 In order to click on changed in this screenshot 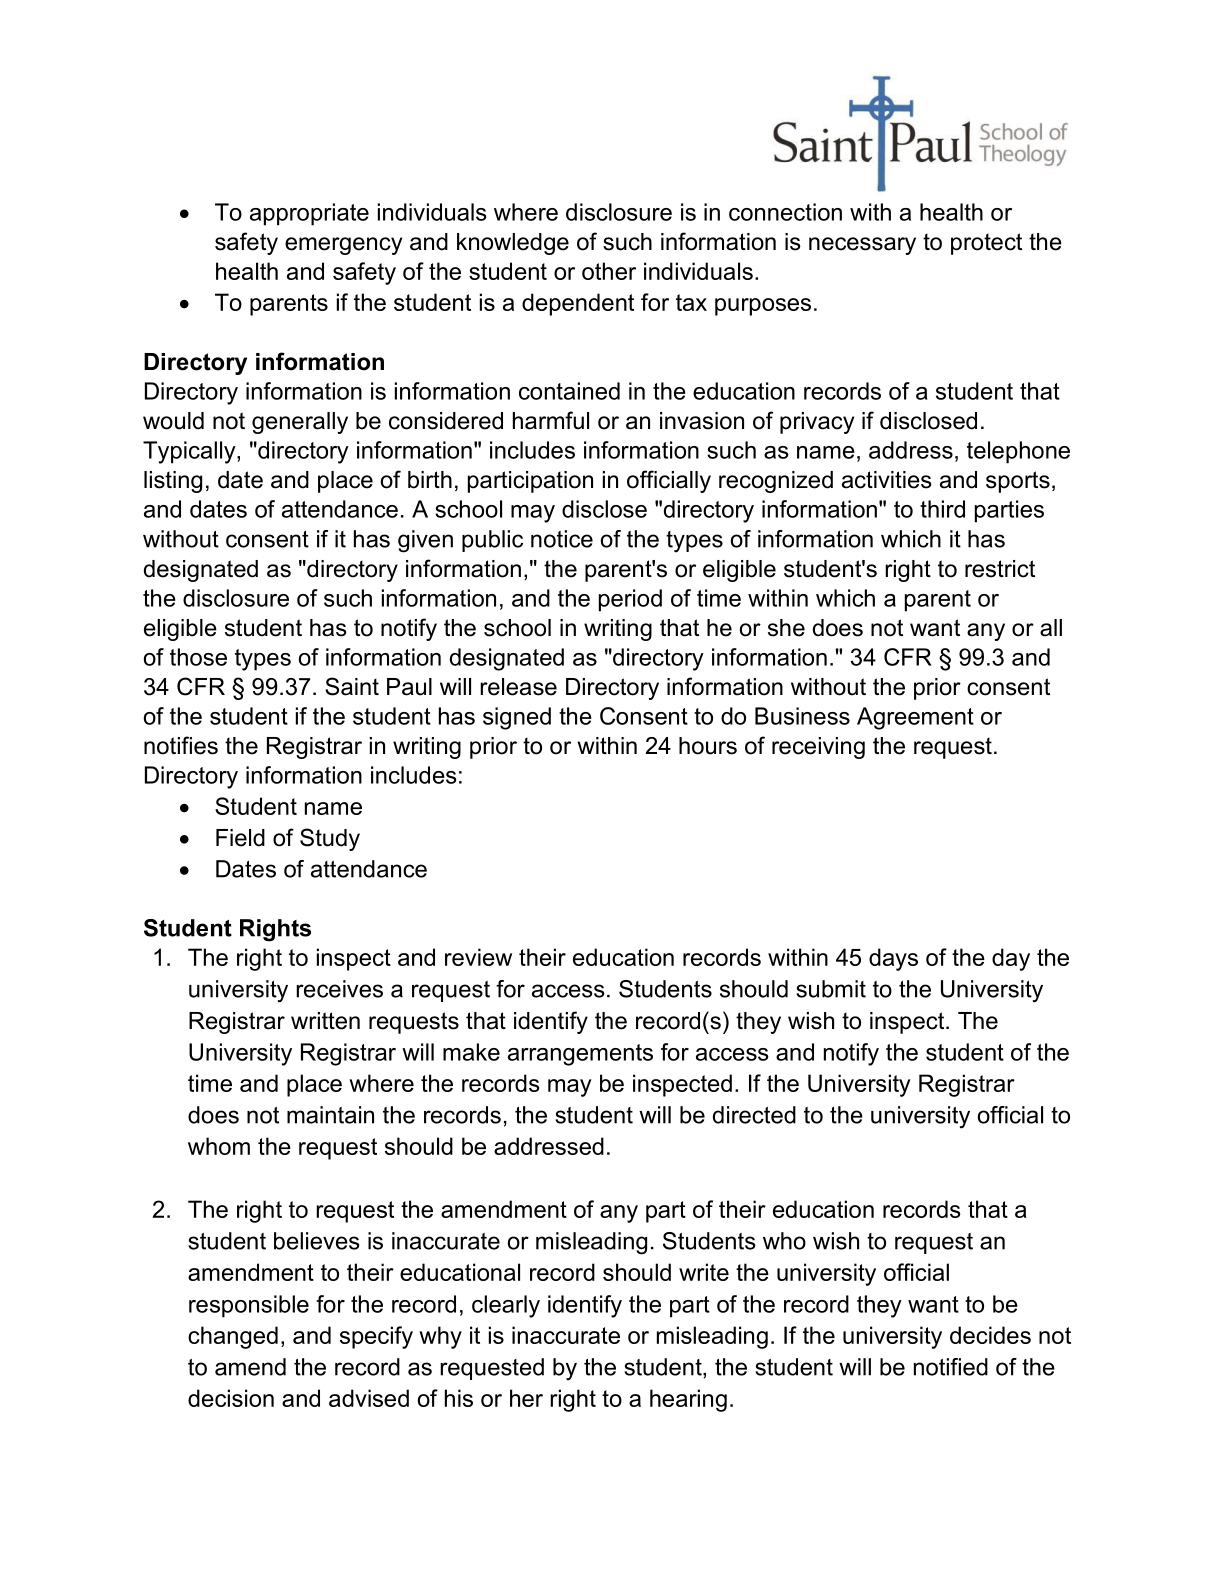, I will do `click(233, 1337)`.
